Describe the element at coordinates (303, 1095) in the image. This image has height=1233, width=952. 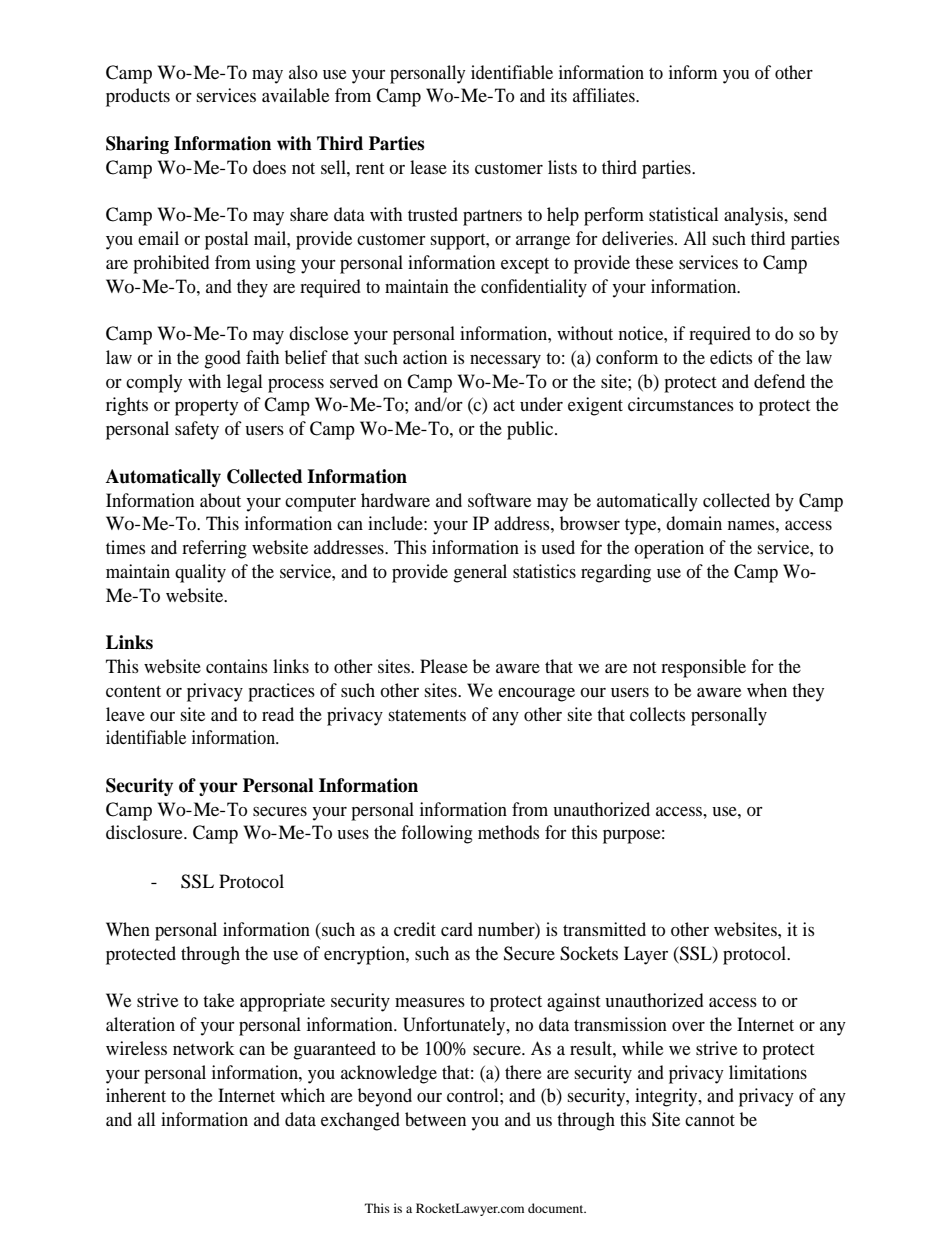
I see `which` at that location.
